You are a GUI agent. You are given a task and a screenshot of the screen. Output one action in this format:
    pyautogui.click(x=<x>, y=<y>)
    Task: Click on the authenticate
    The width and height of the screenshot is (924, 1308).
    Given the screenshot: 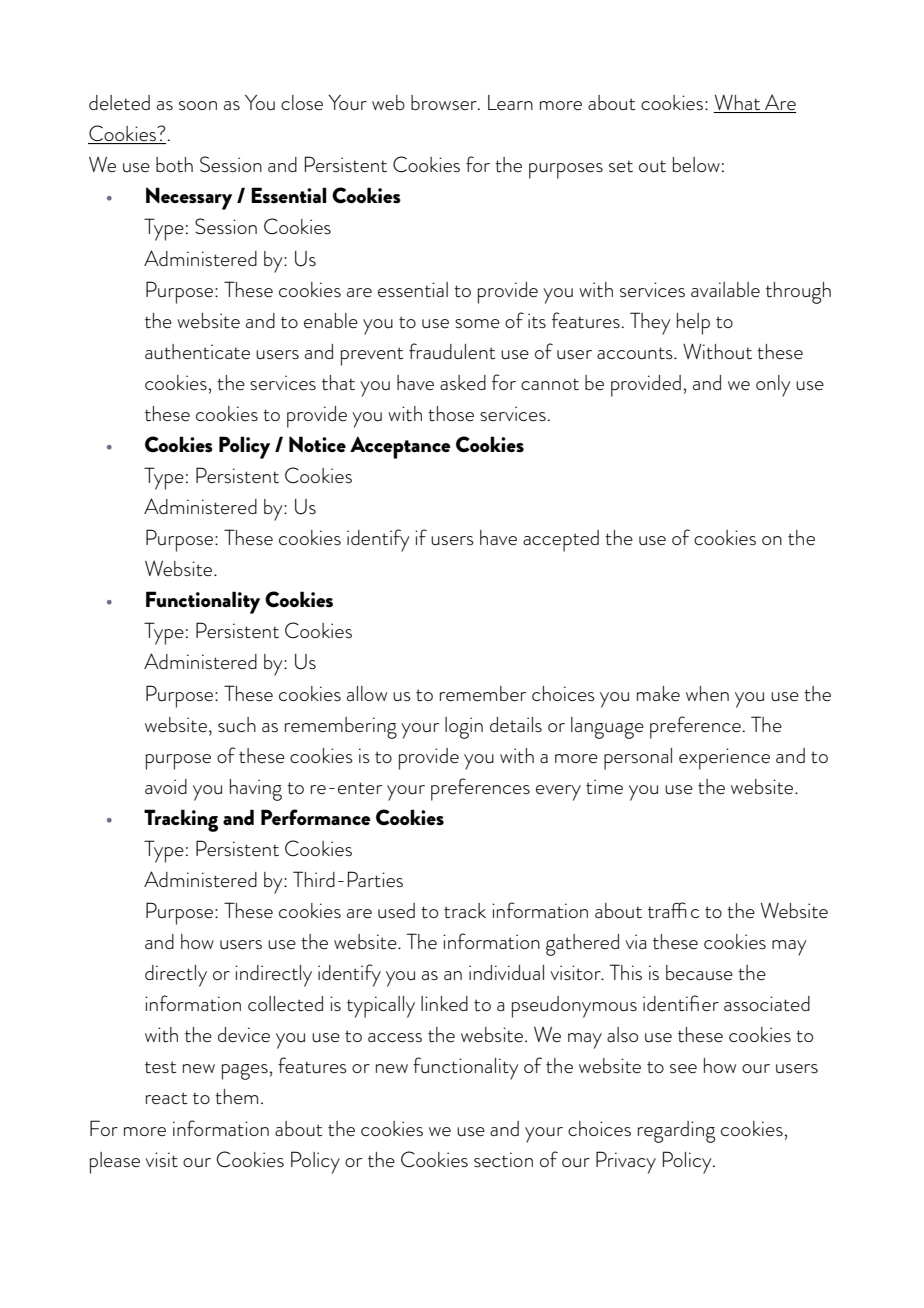 What is the action you would take?
    pyautogui.click(x=197, y=352)
